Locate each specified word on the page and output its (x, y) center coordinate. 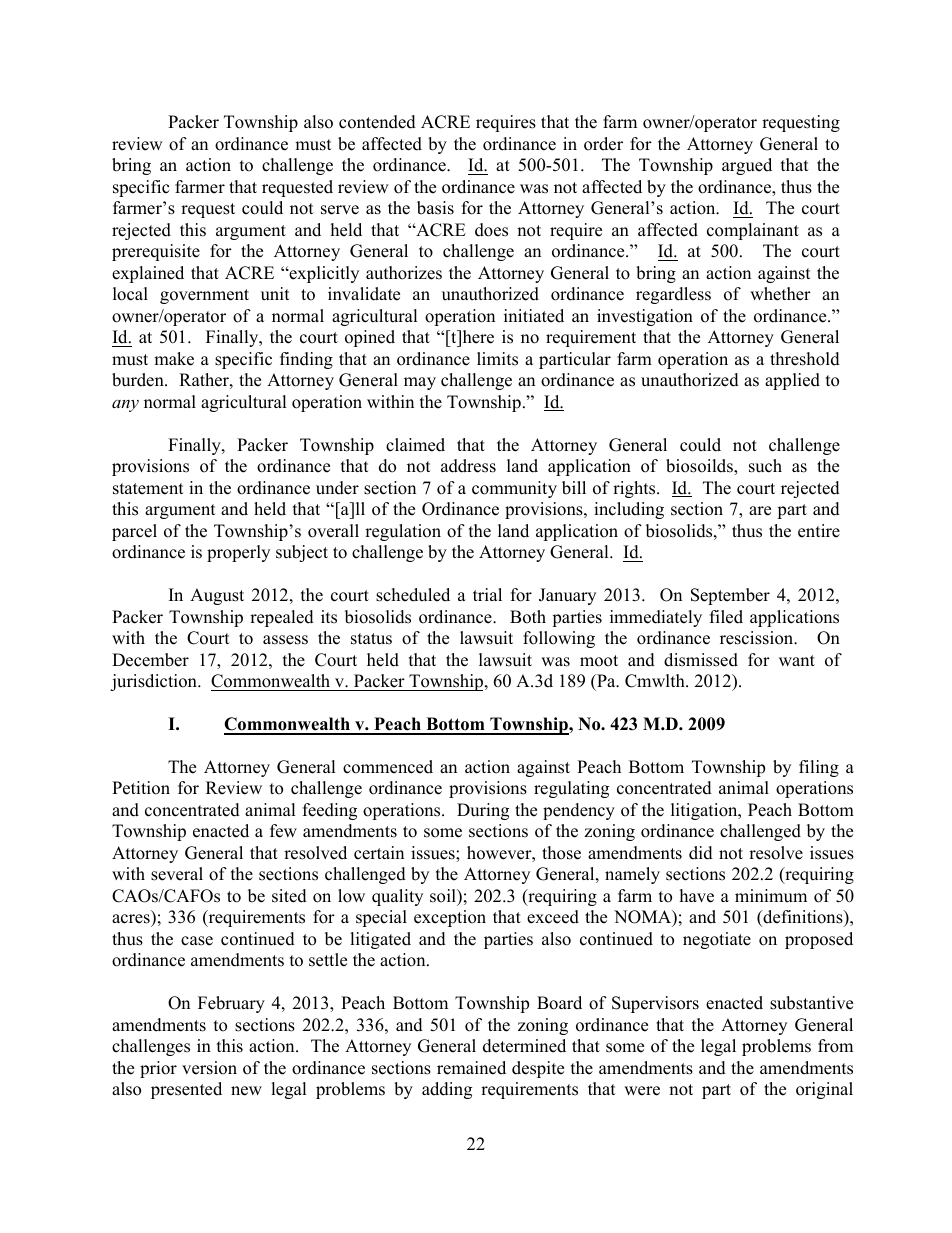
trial (487, 594)
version (209, 1068)
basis (435, 208)
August (217, 596)
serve (340, 210)
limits (497, 359)
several (177, 874)
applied (792, 381)
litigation (705, 811)
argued (747, 166)
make (174, 359)
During (483, 811)
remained (471, 1068)
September (730, 596)
